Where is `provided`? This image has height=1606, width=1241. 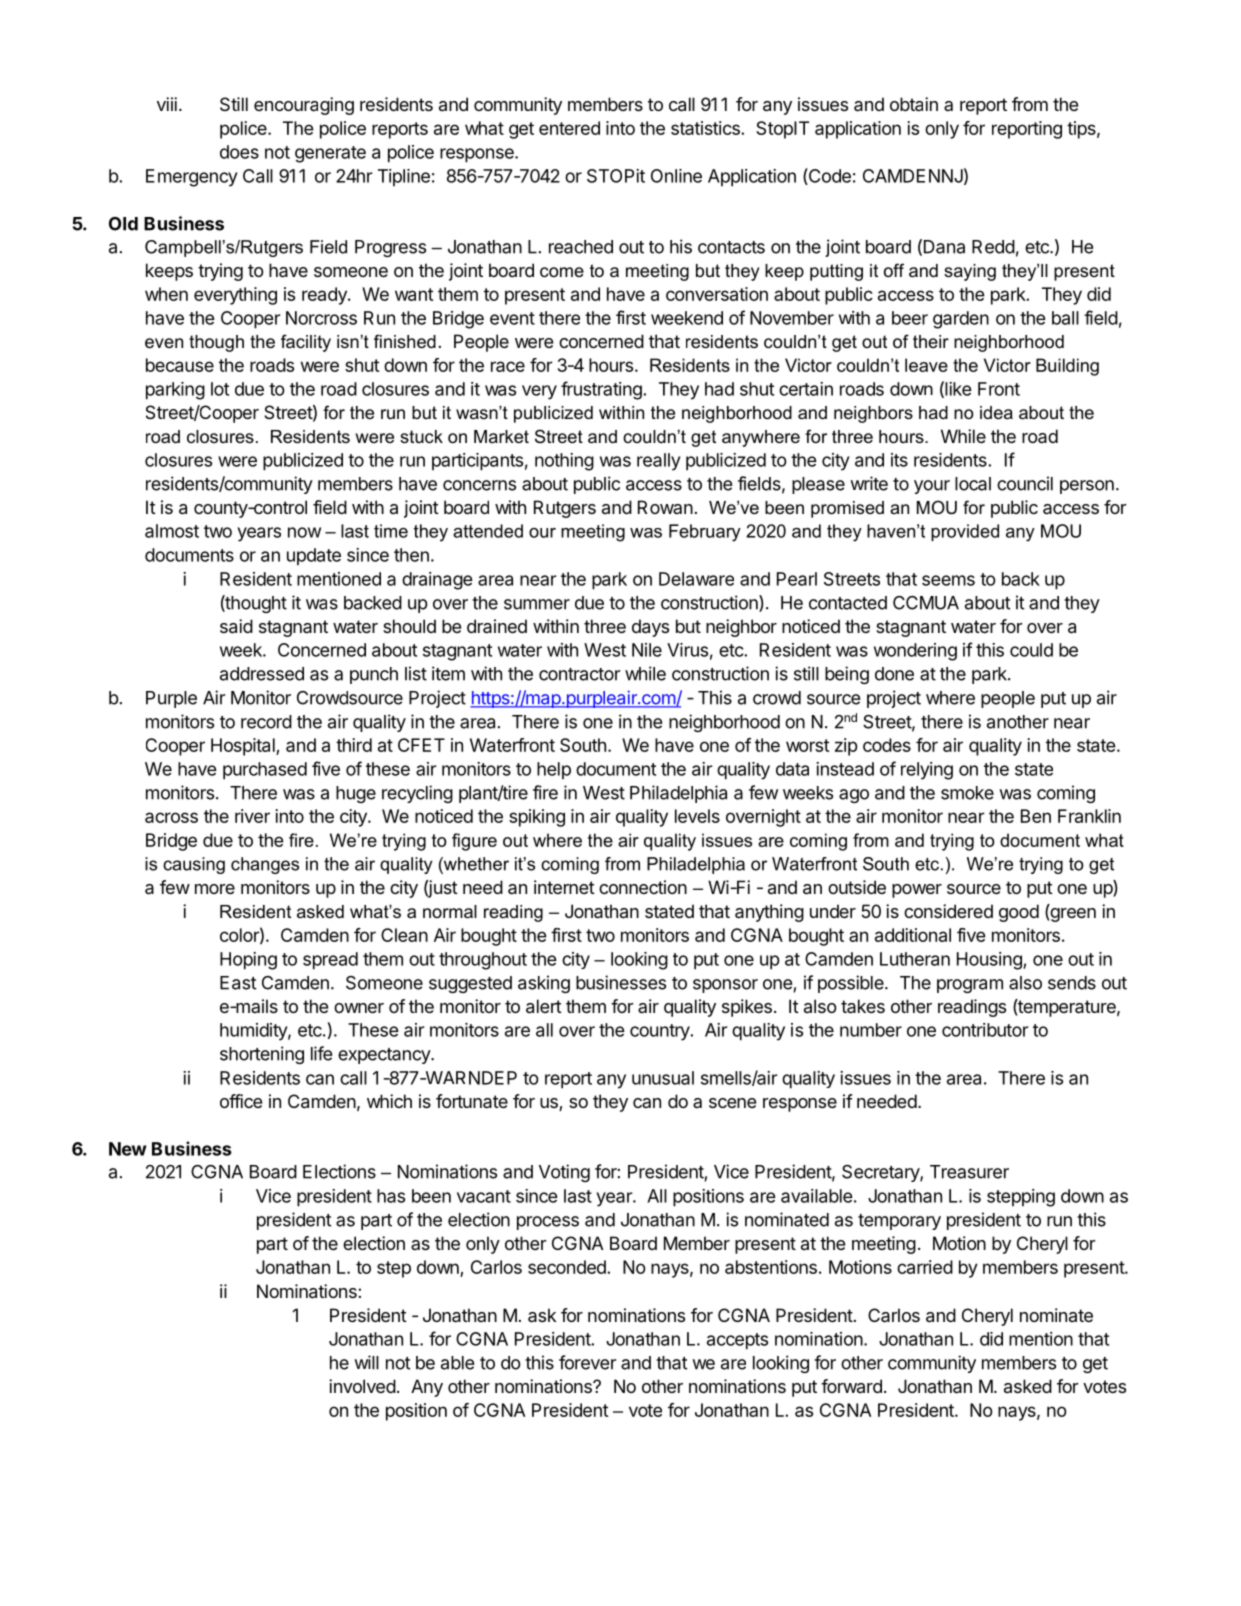
provided is located at coordinates (965, 532).
